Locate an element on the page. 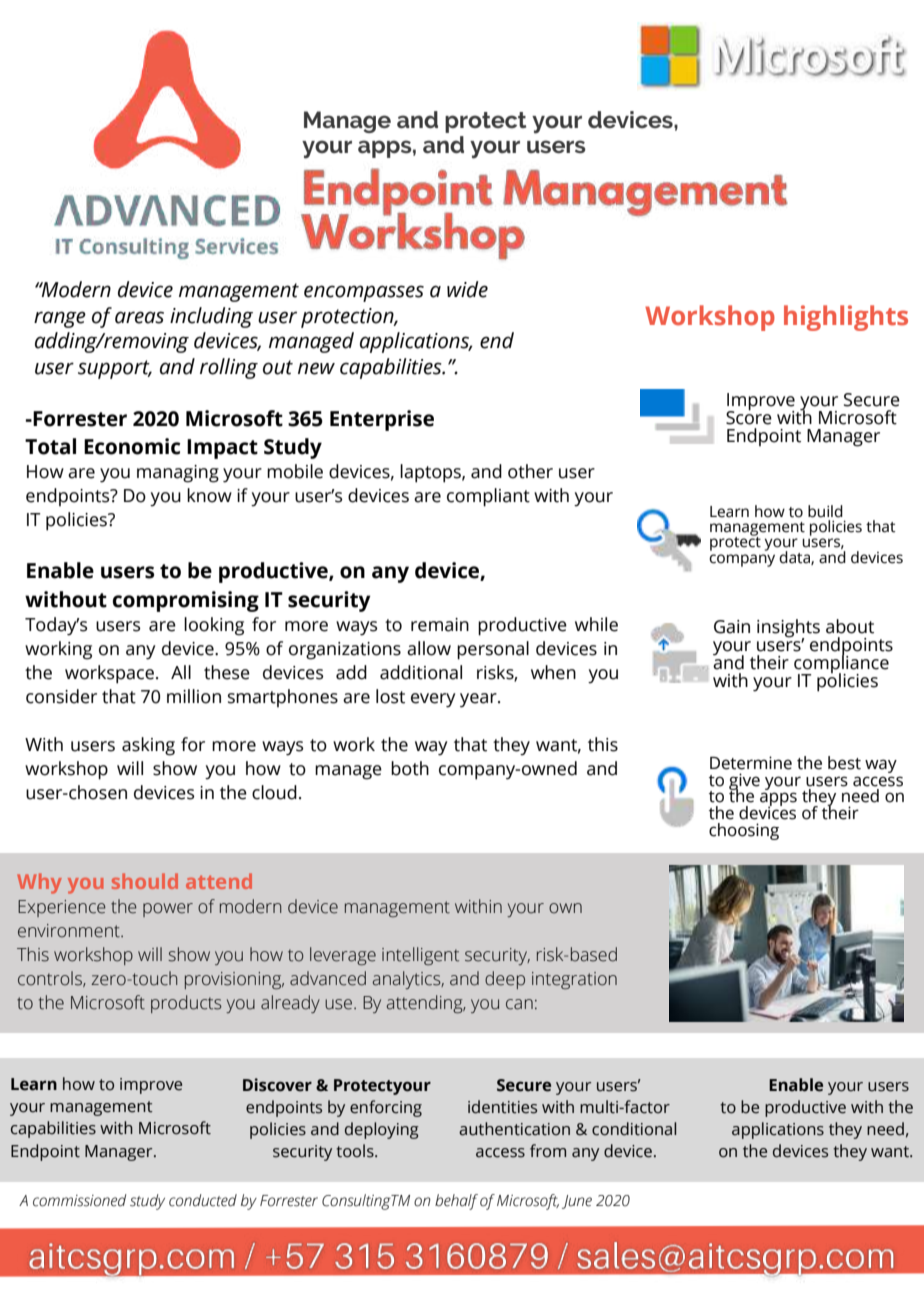 Image resolution: width=924 pixels, height=1294 pixels. compliant is located at coordinates (488, 497).
